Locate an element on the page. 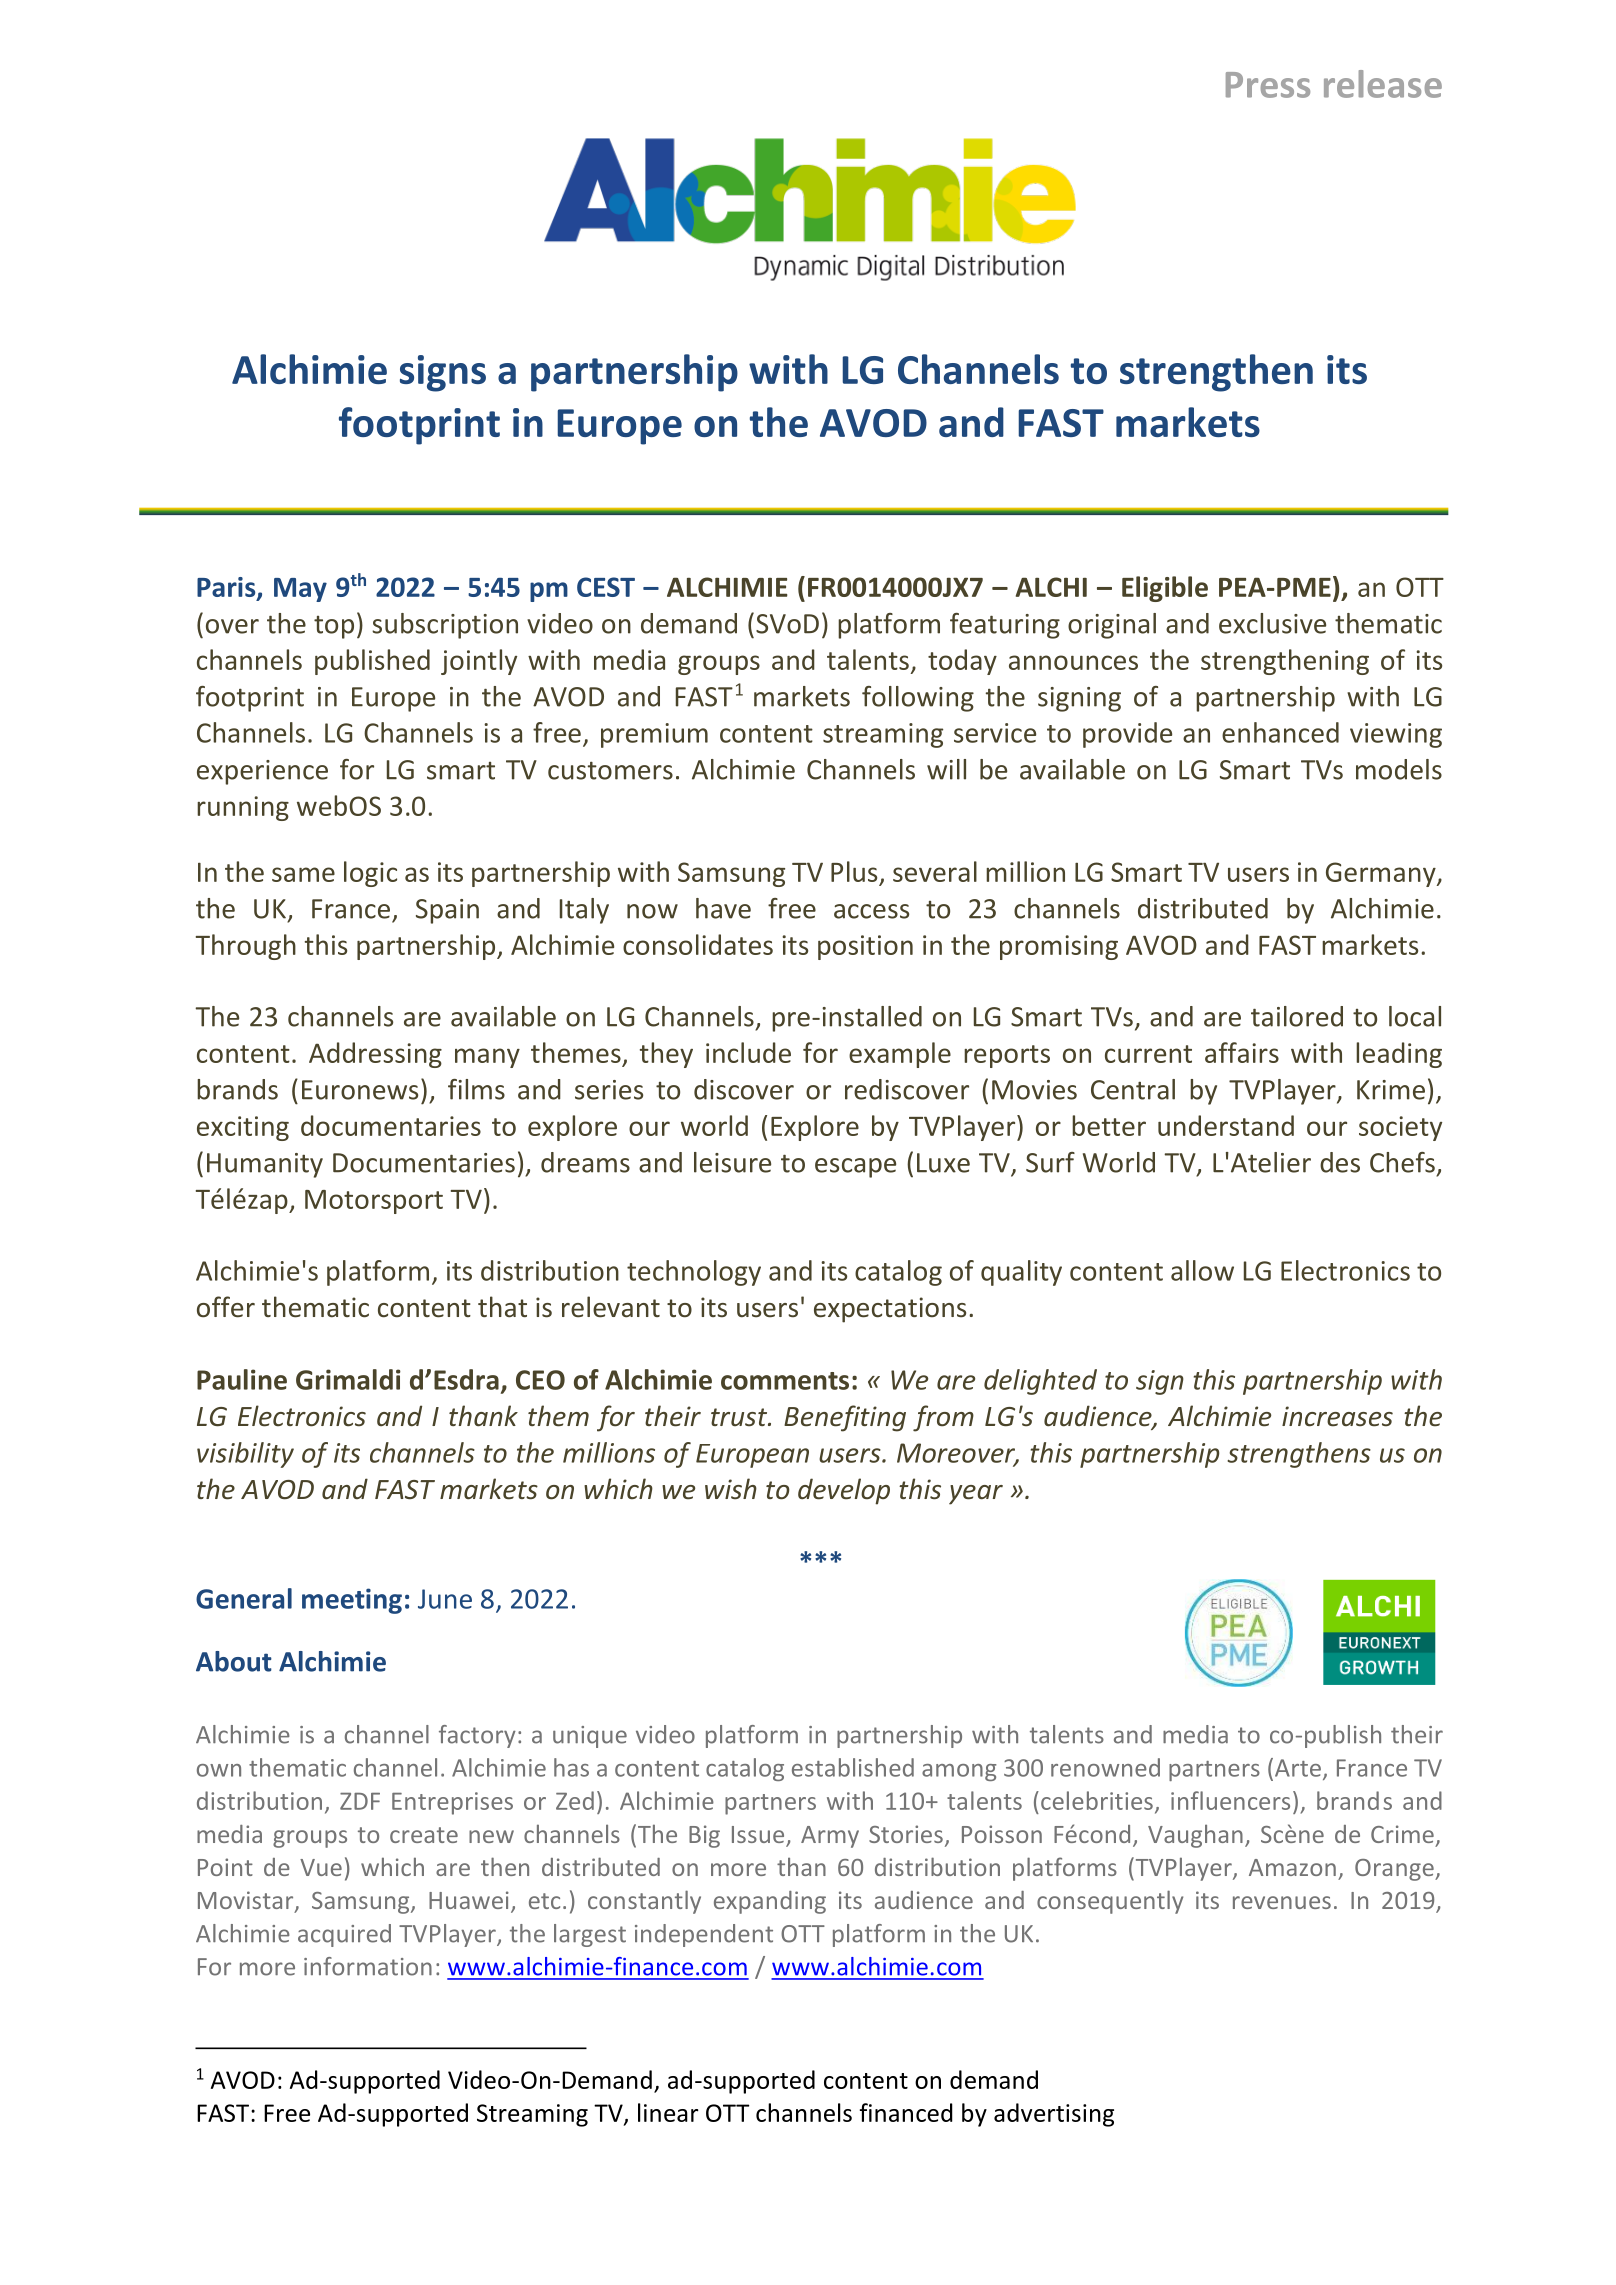 This document has width=1616, height=2285. revenues is located at coordinates (1282, 1902).
